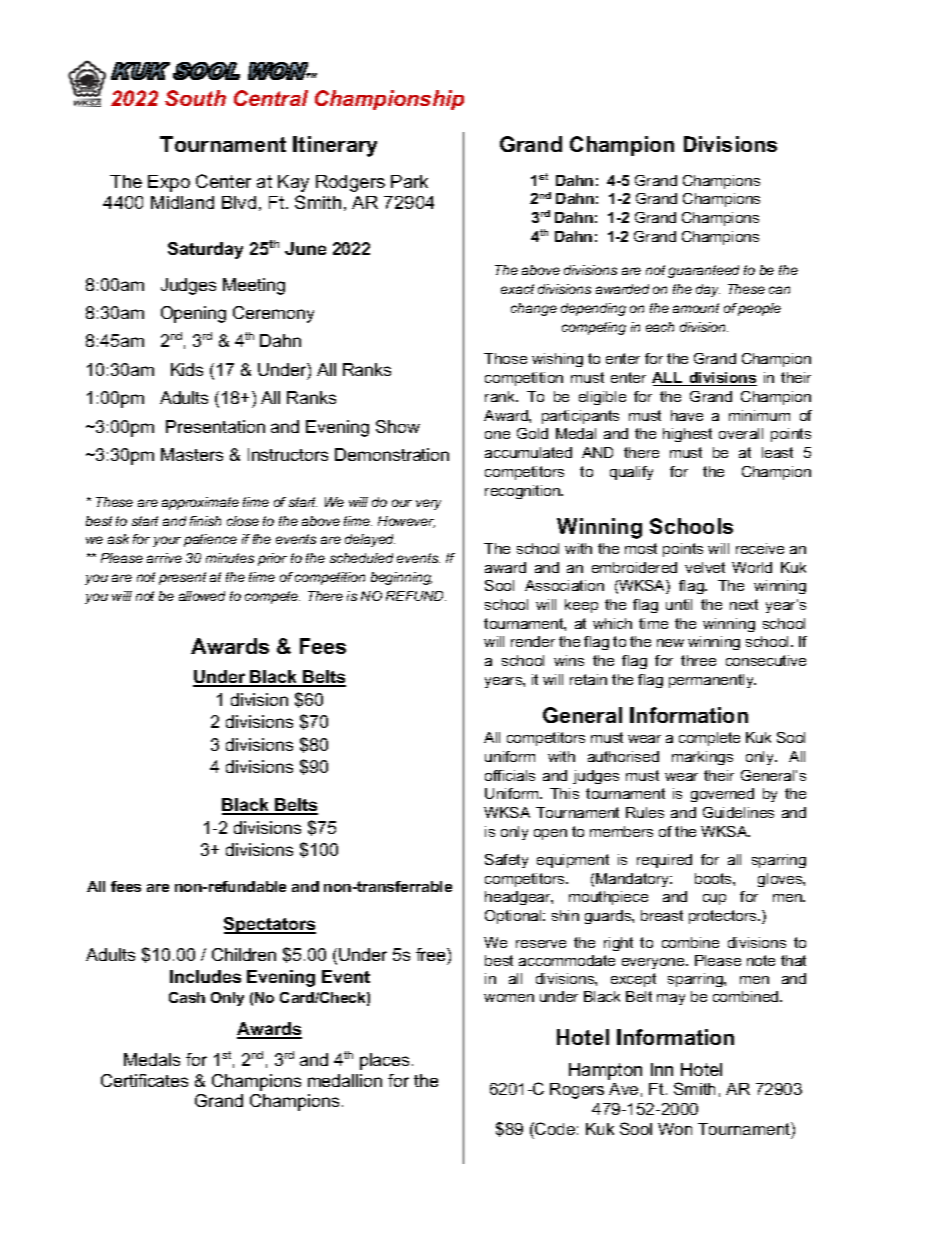 The height and width of the image is (1233, 952). I want to click on Certificates, so click(144, 1080).
